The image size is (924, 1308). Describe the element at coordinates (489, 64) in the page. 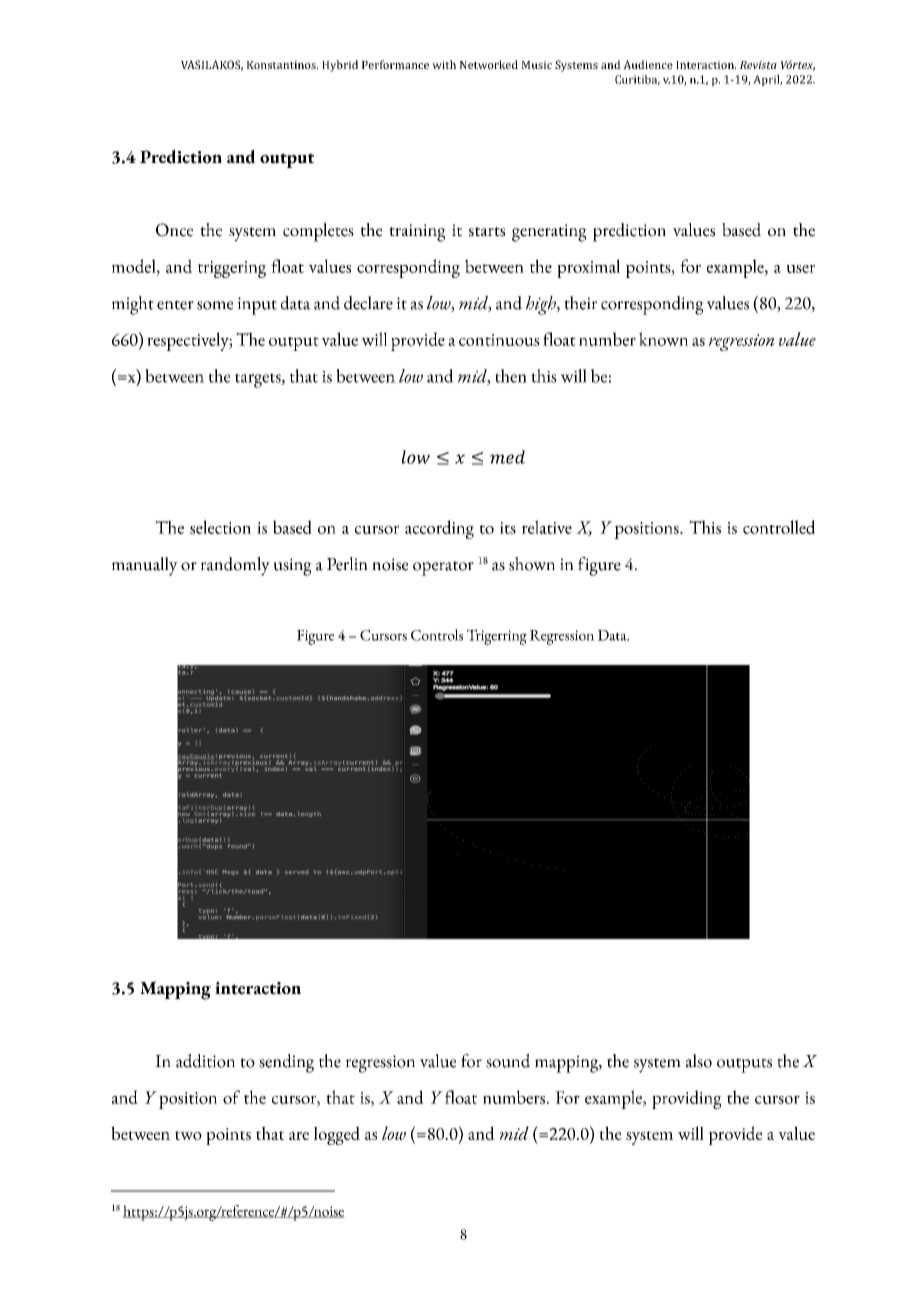

I see `Networked` at that location.
